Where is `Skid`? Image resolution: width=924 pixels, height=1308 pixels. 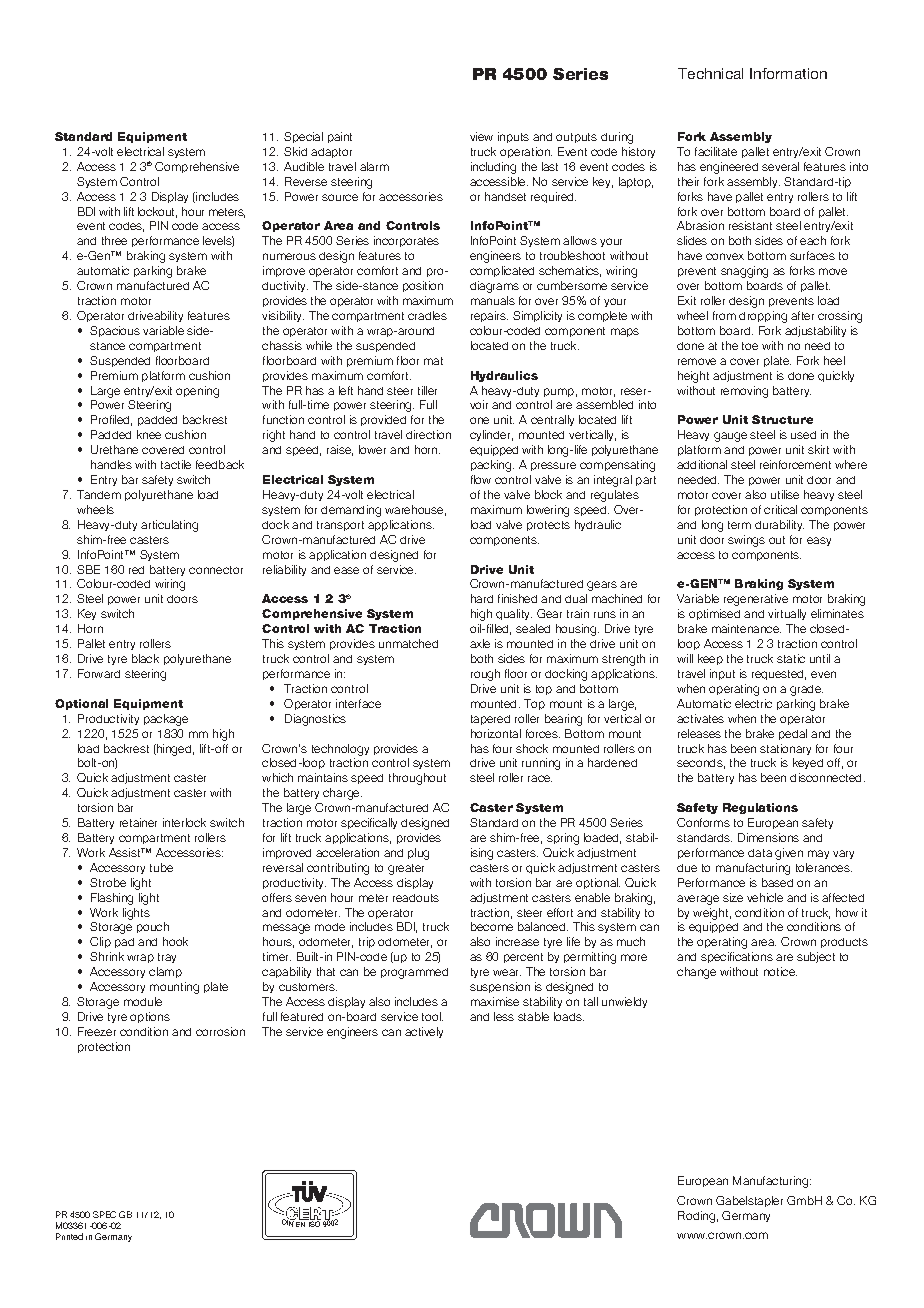
Skid is located at coordinates (295, 151).
